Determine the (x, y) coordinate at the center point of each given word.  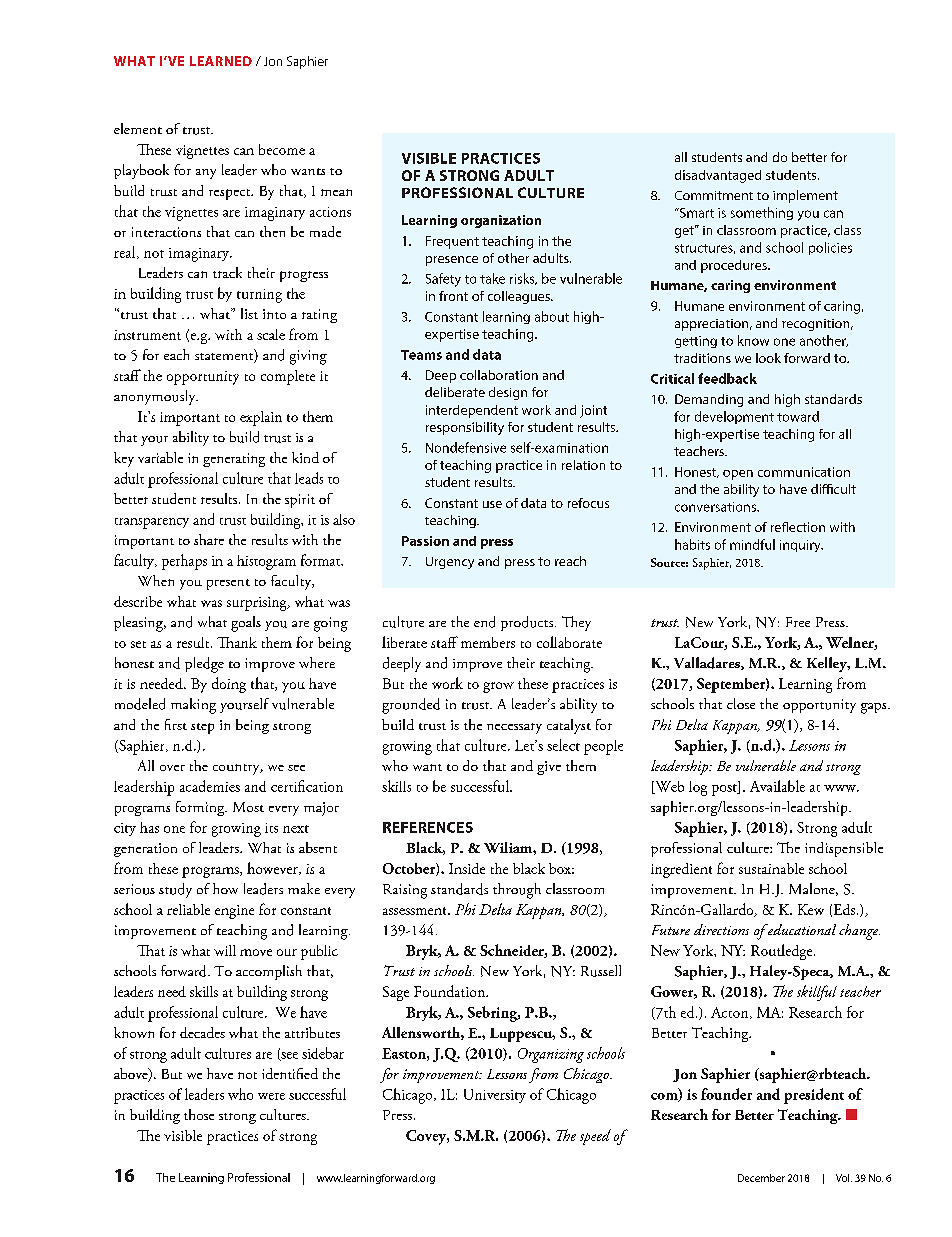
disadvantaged (718, 176)
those (199, 1114)
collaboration (499, 375)
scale (271, 334)
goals (246, 624)
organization (501, 221)
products (528, 623)
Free (798, 622)
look (768, 358)
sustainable (771, 868)
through (517, 891)
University (495, 1096)
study (175, 890)
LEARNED (221, 61)
